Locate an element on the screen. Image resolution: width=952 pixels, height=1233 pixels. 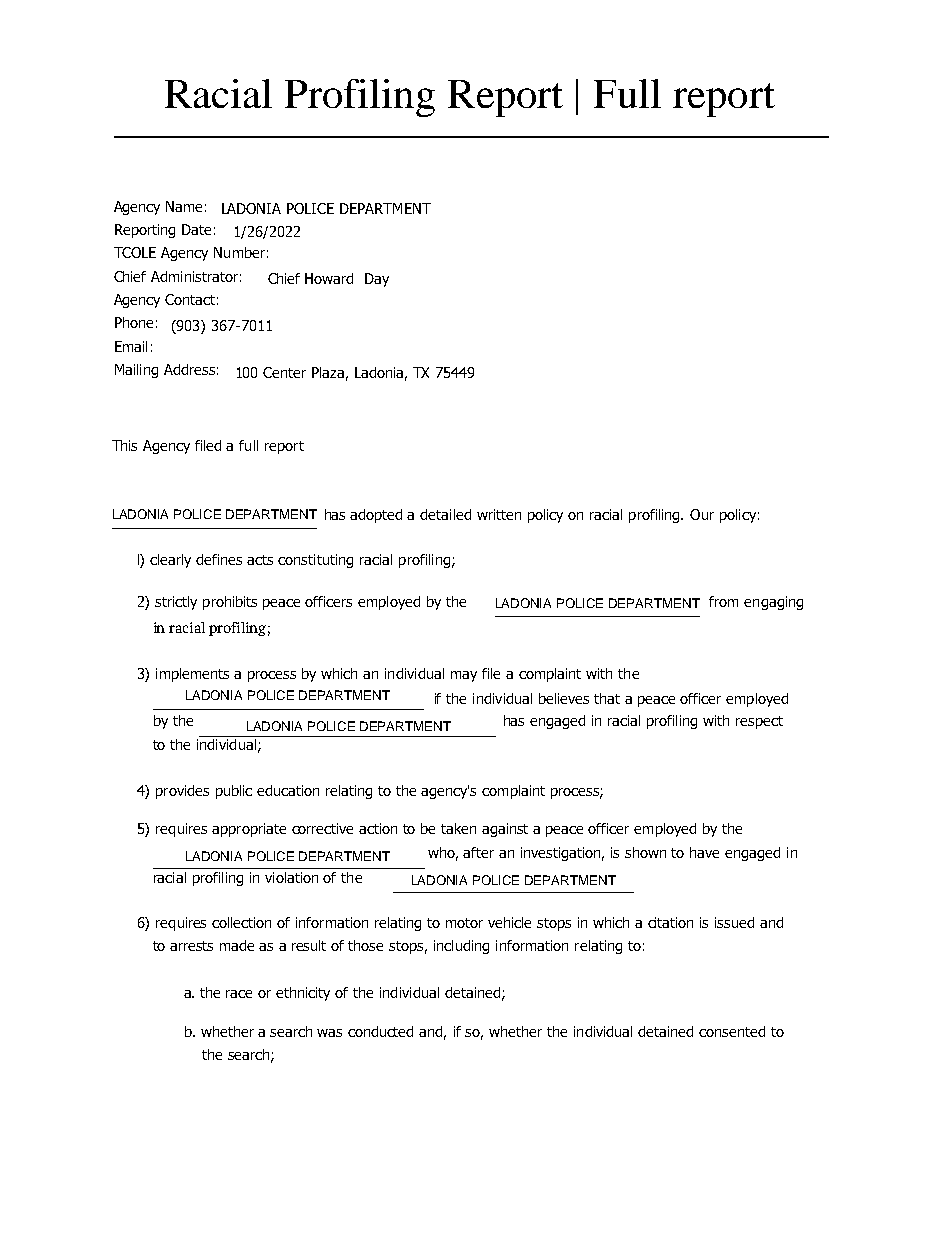
detailed is located at coordinates (445, 514).
